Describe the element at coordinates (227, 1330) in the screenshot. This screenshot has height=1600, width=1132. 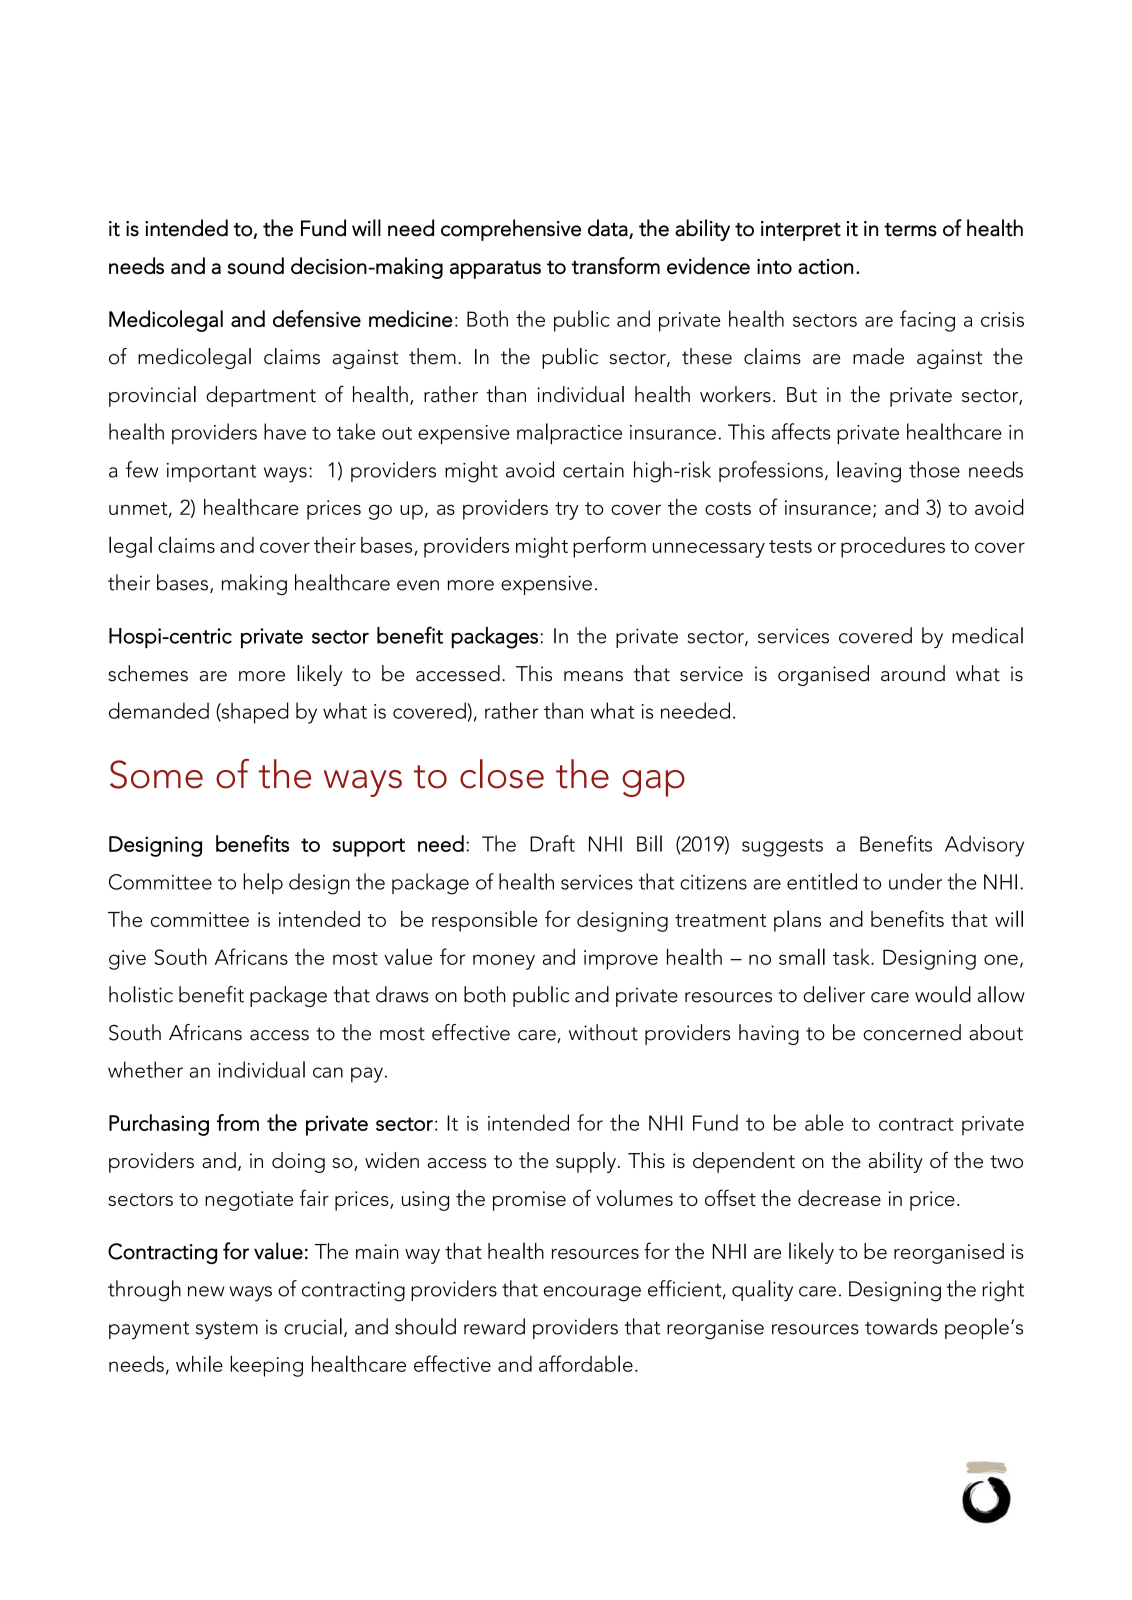
I see `system` at that location.
